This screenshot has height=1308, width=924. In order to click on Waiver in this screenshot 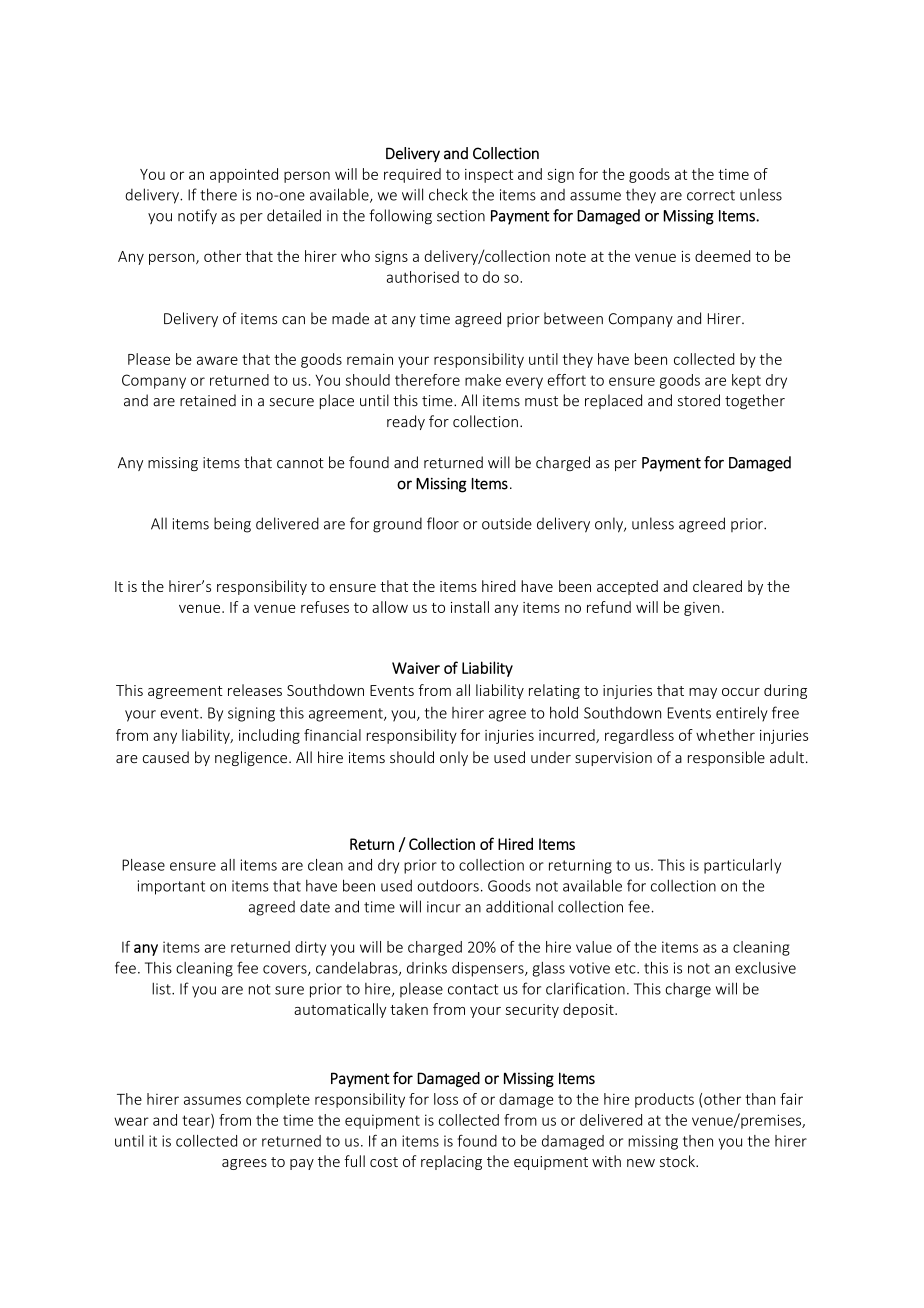, I will do `click(416, 668)`.
